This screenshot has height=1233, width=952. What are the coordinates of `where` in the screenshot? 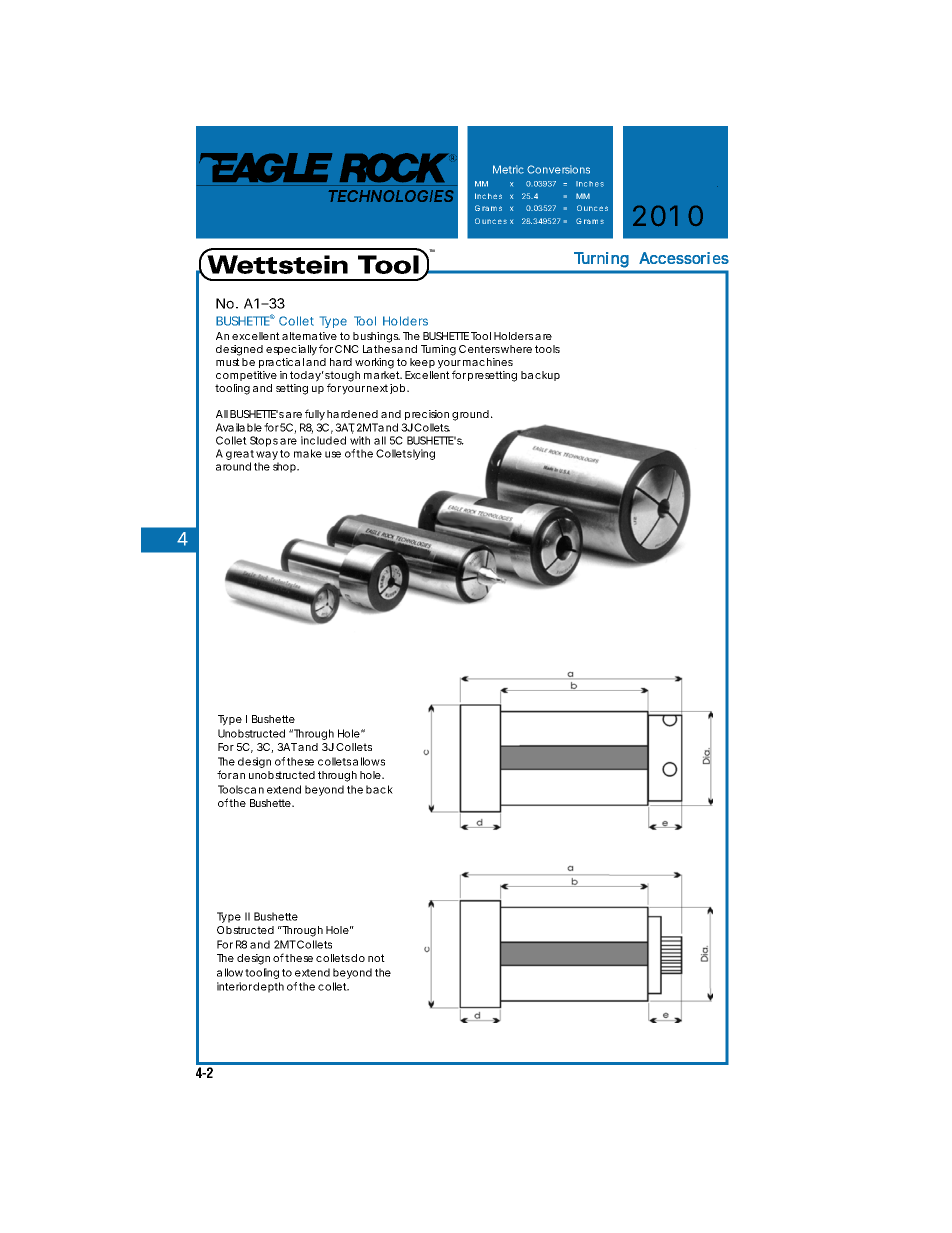 It's located at (516, 349).
